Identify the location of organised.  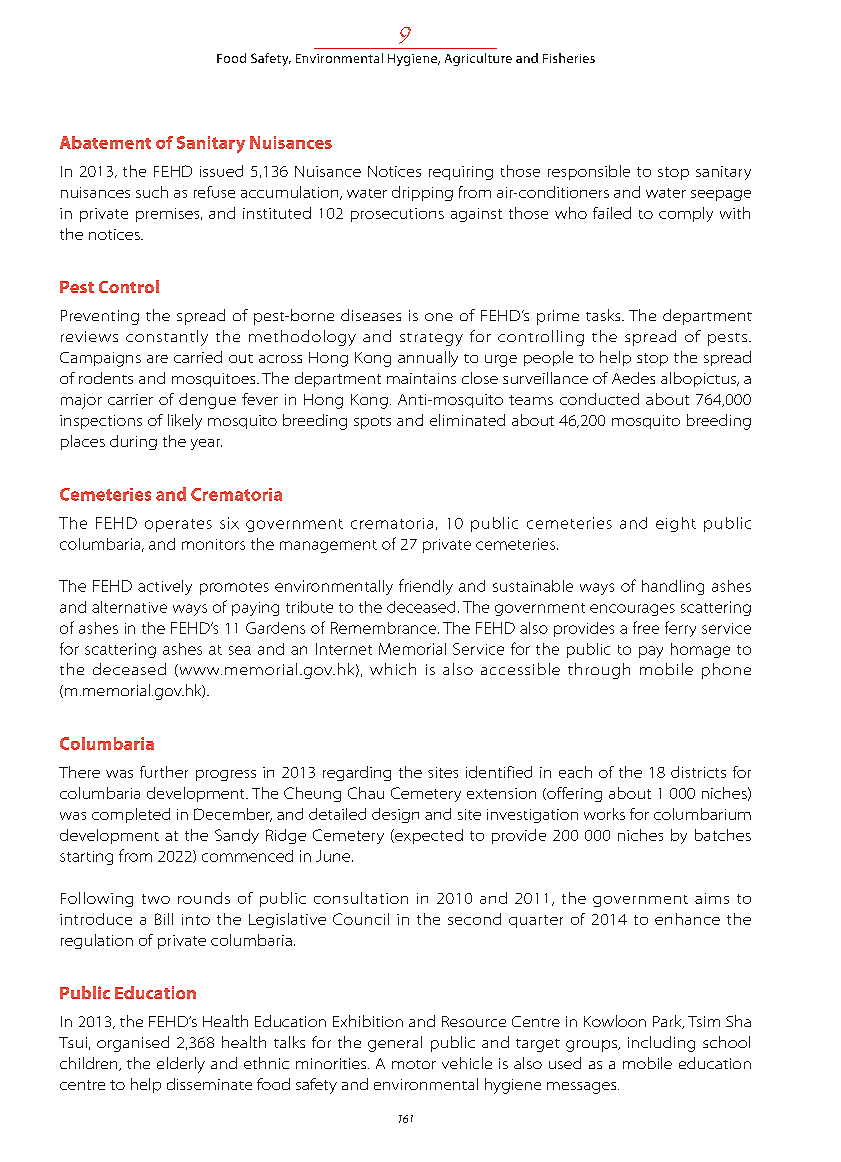
(133, 1044).
